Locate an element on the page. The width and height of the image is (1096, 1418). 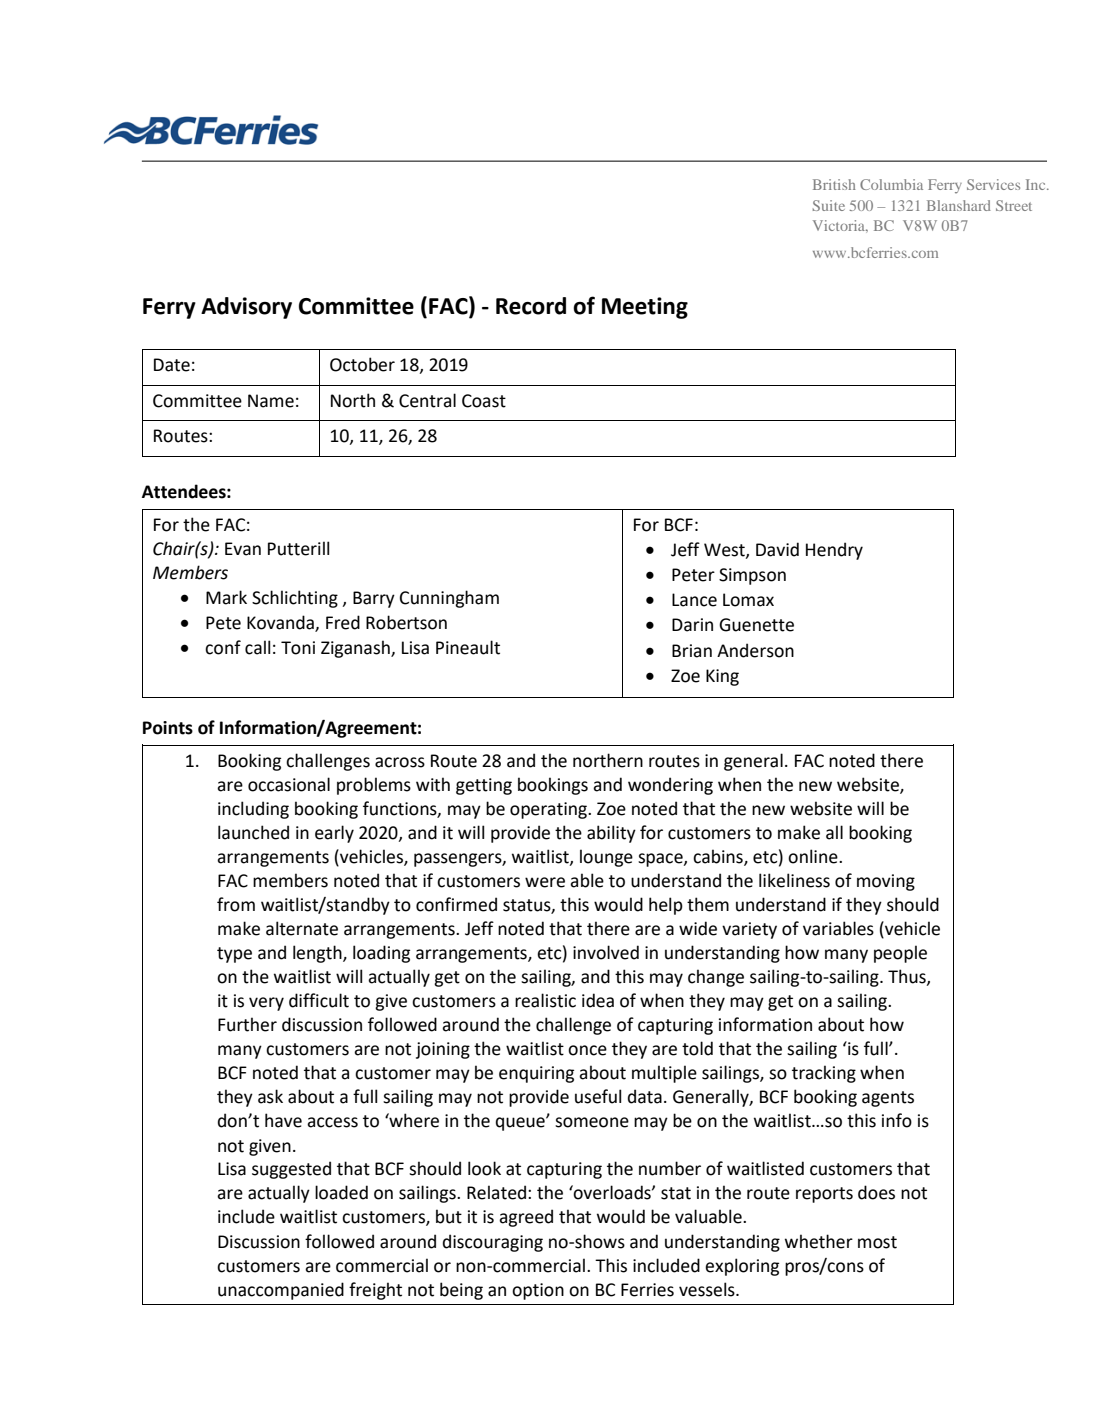
Record is located at coordinates (531, 306).
